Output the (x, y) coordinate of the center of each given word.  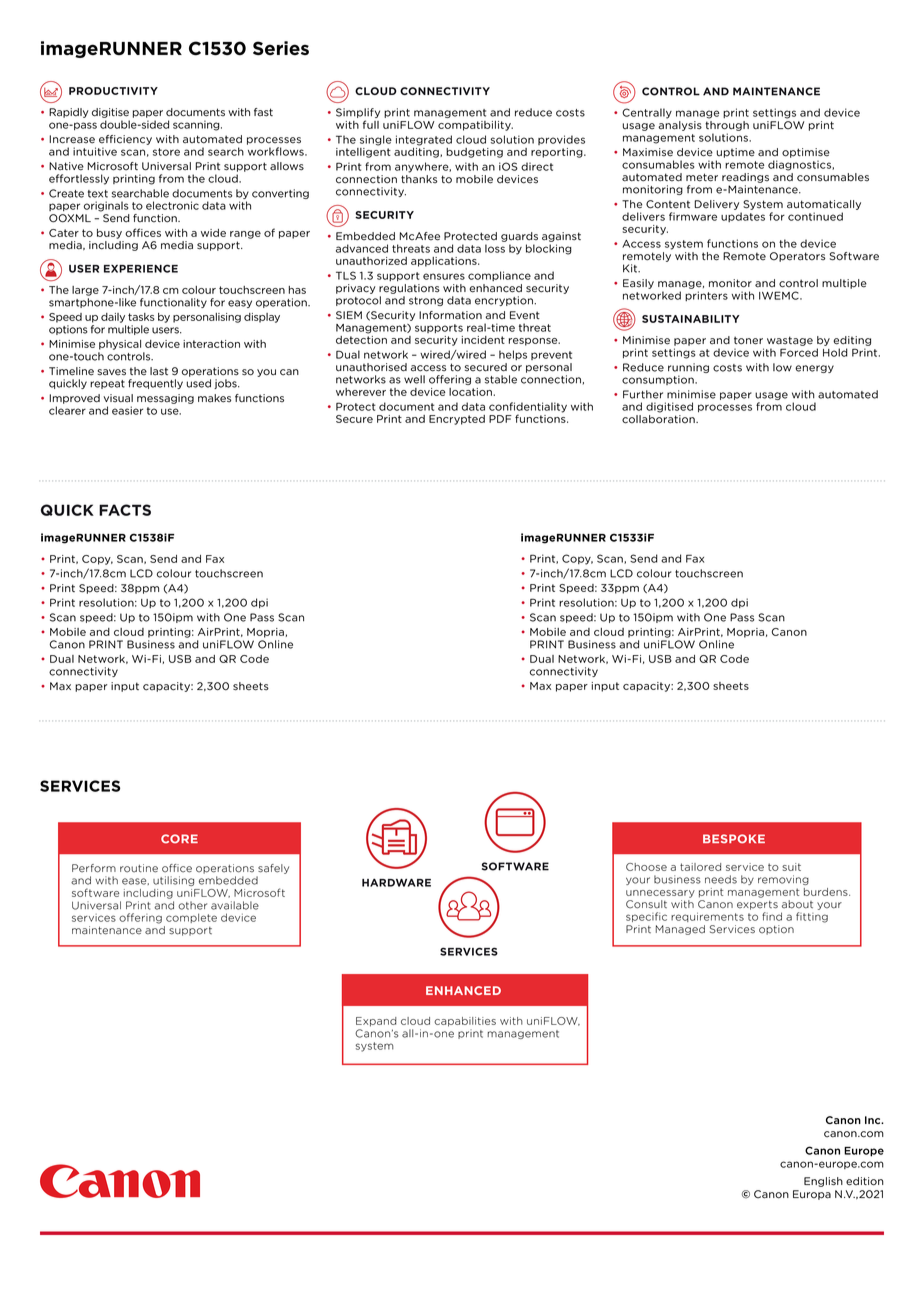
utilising (173, 881)
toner (748, 340)
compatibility (475, 126)
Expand (376, 1022)
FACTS (125, 510)
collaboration (659, 419)
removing (783, 880)
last (159, 371)
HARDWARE (396, 882)
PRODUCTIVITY (113, 91)
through (727, 126)
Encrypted (457, 420)
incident (483, 340)
